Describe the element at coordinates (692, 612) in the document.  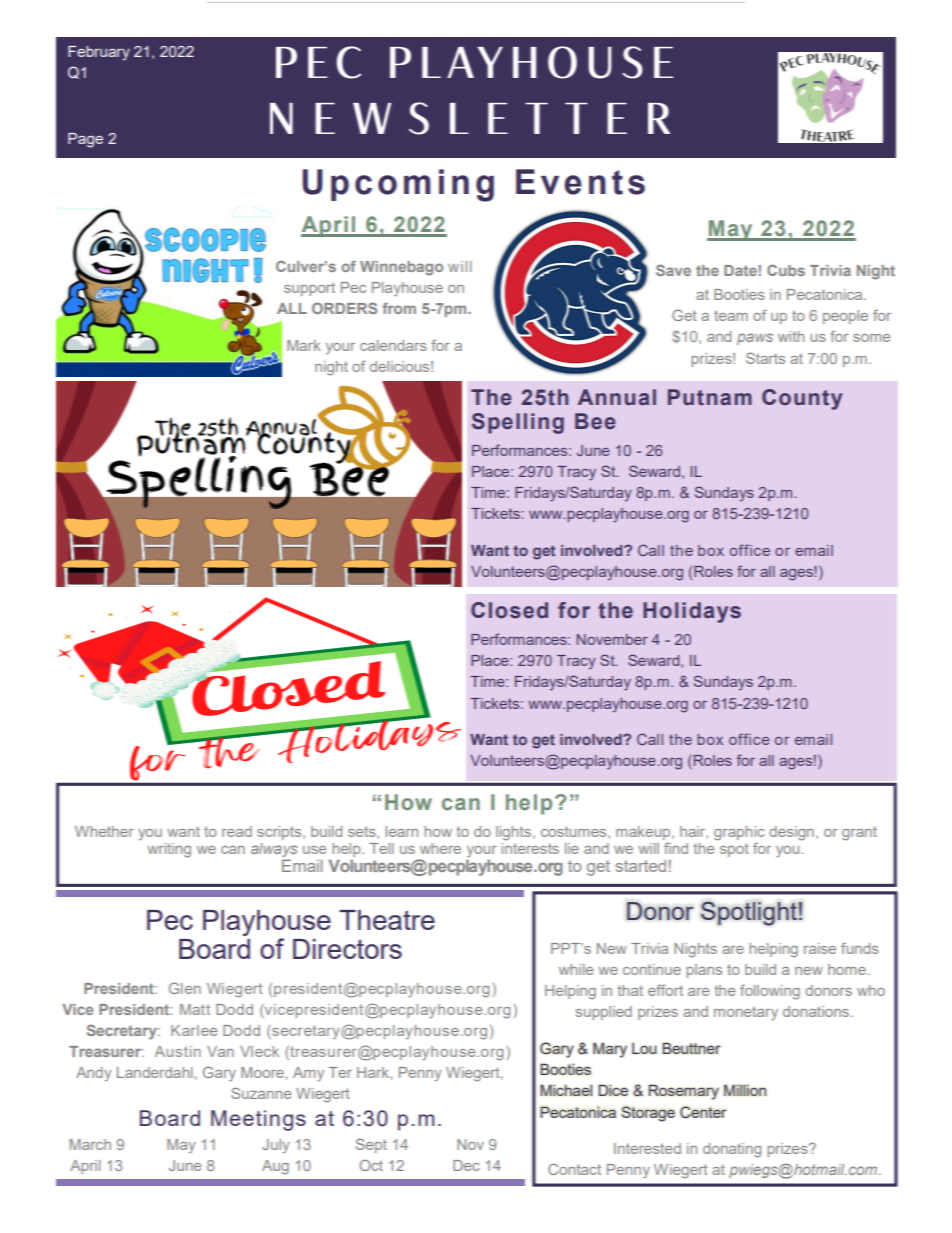
I see `Holidays` at that location.
